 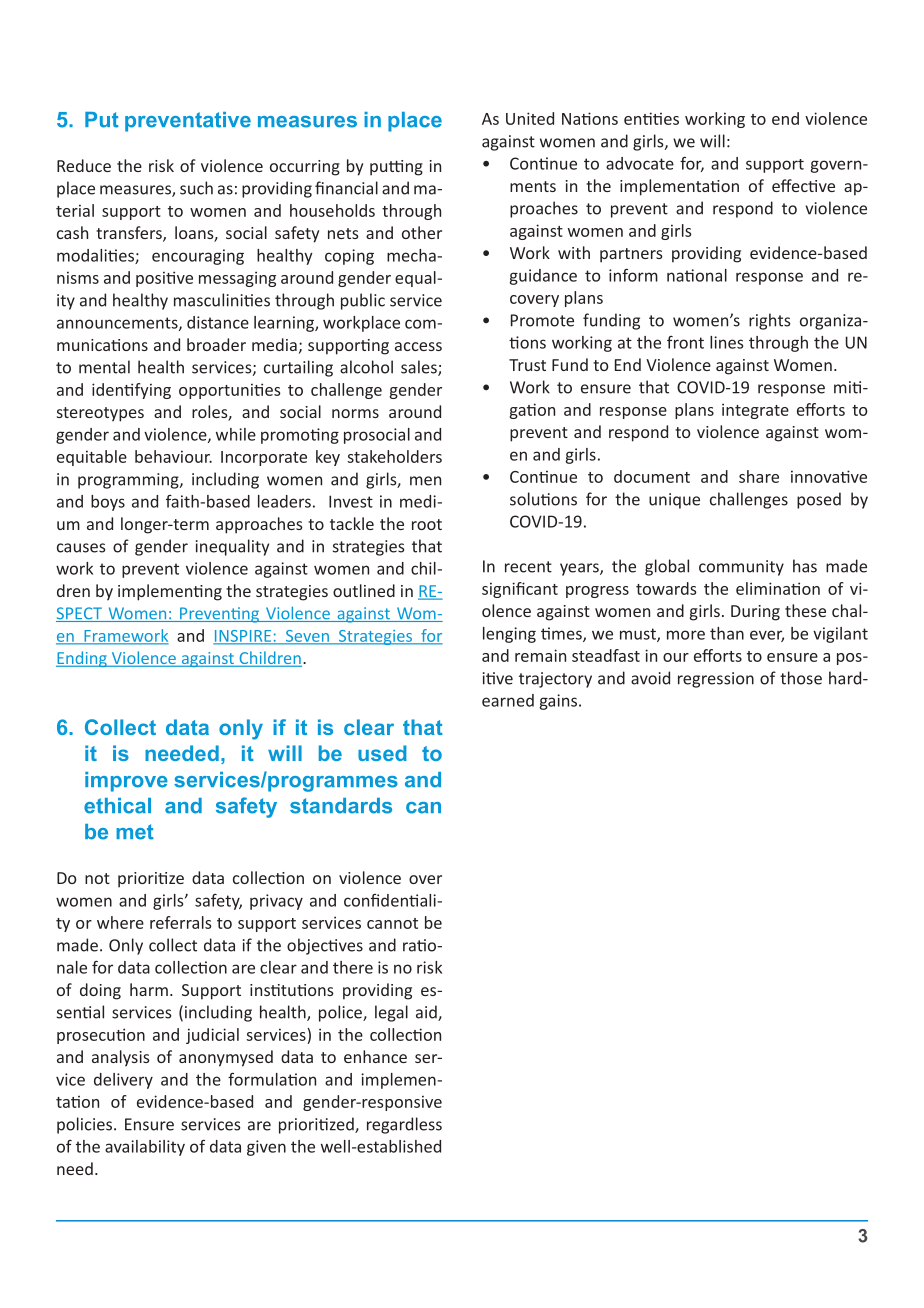 What do you see at coordinates (126, 782) in the screenshot?
I see `improve` at bounding box center [126, 782].
